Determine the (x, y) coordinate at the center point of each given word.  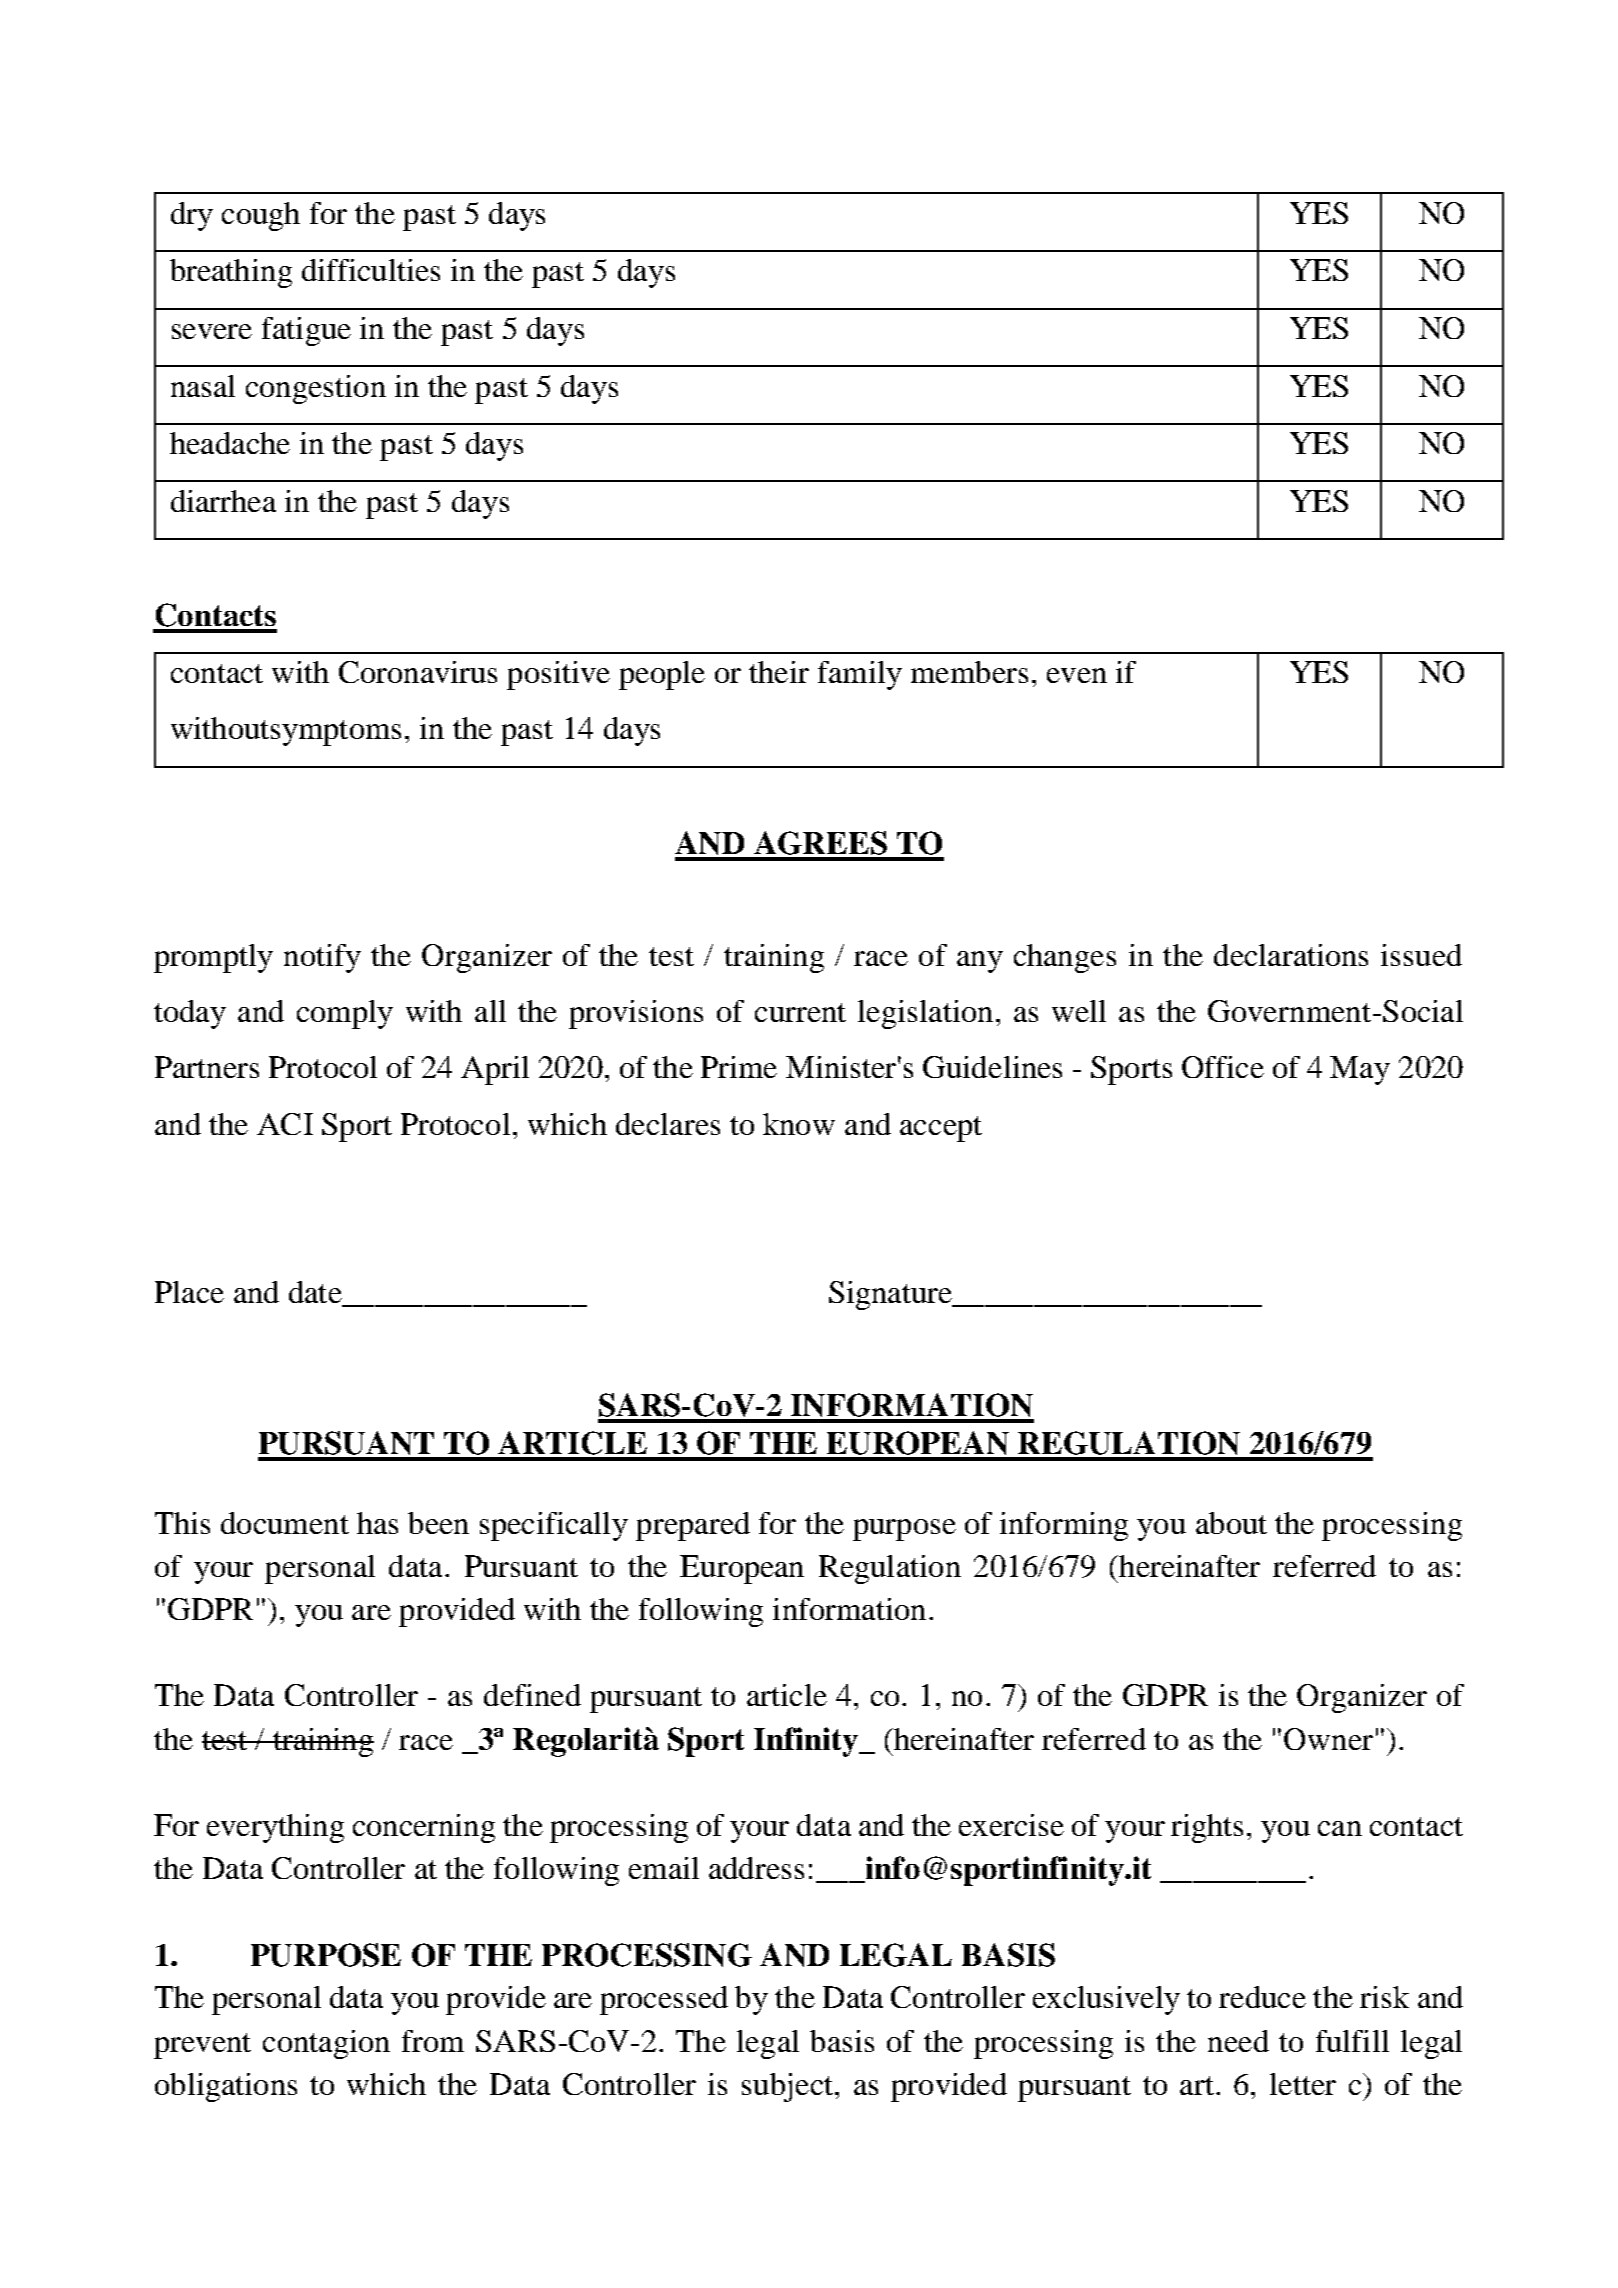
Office (1223, 1067)
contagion (326, 2044)
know (799, 1124)
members (969, 672)
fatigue (306, 331)
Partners (207, 1067)
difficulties (371, 270)
